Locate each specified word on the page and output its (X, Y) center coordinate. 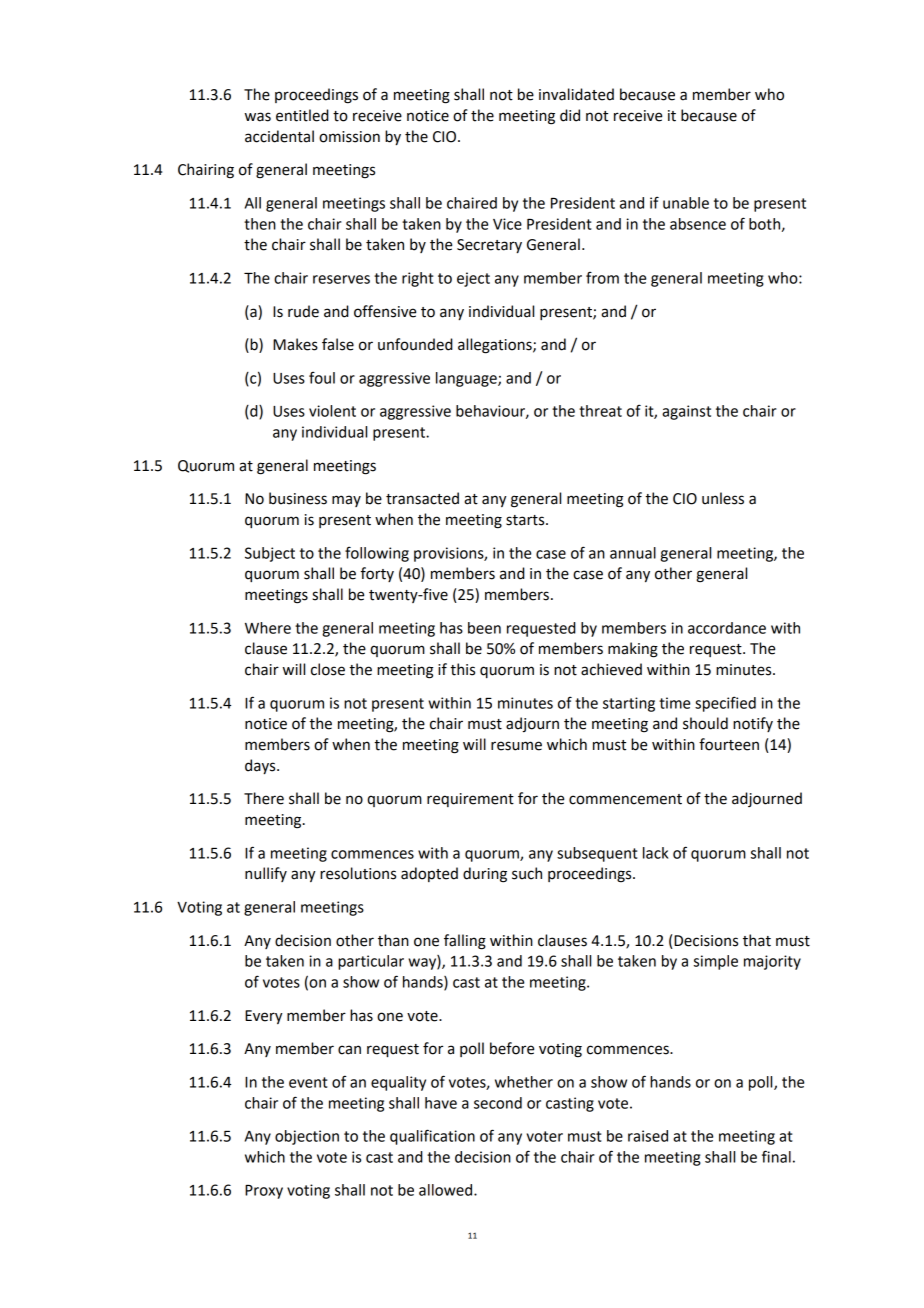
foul (322, 378)
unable (686, 203)
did (570, 115)
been (484, 628)
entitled (302, 115)
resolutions (358, 873)
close (328, 669)
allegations (496, 346)
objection (307, 1137)
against (686, 412)
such (527, 873)
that (757, 940)
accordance (727, 628)
